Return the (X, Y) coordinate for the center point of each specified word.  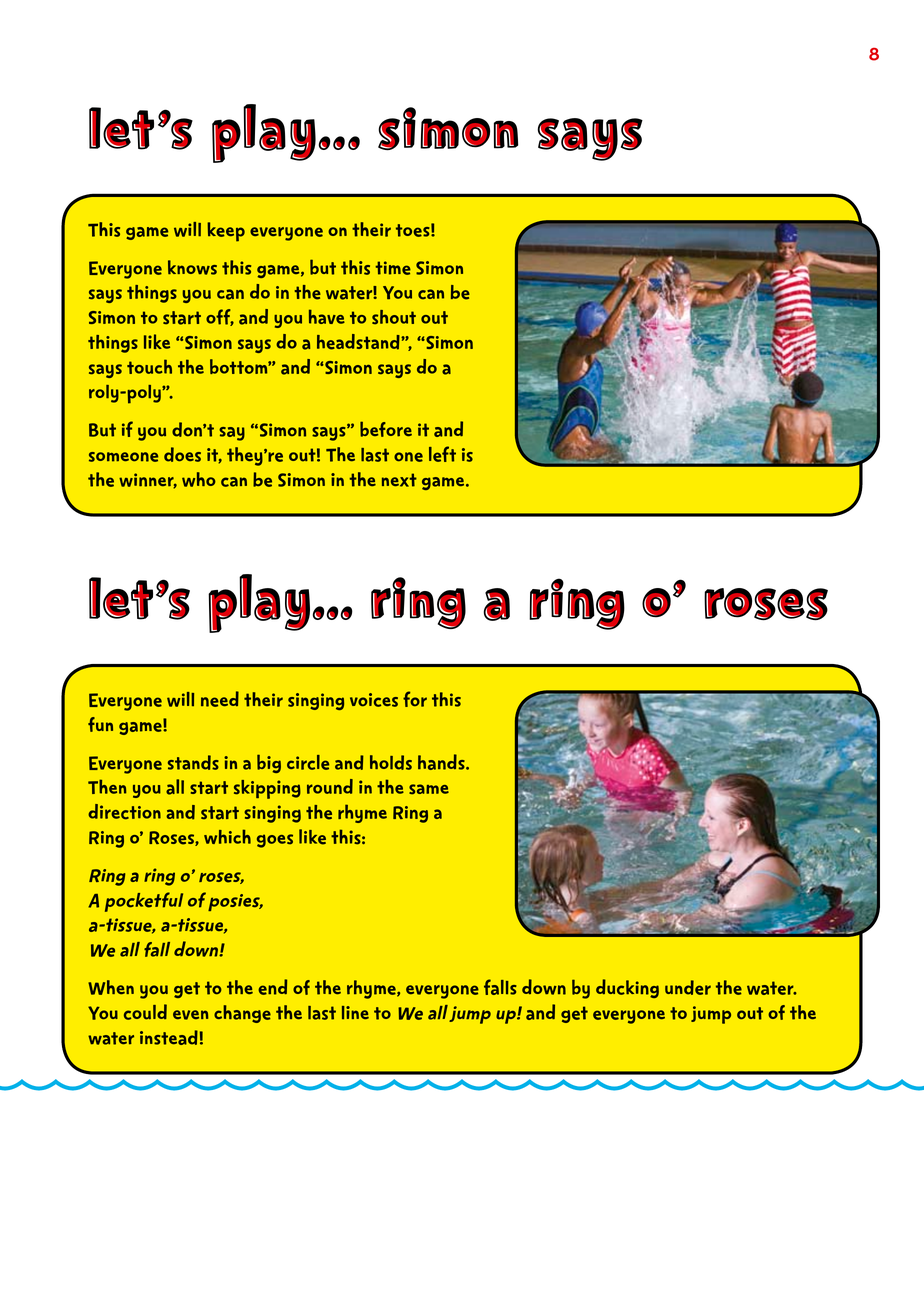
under (688, 987)
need (220, 699)
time (393, 268)
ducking (627, 988)
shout (394, 317)
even (190, 1015)
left (442, 454)
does (182, 454)
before (386, 429)
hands (442, 762)
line (355, 1012)
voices (374, 700)
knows (192, 267)
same (429, 789)
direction (124, 812)
